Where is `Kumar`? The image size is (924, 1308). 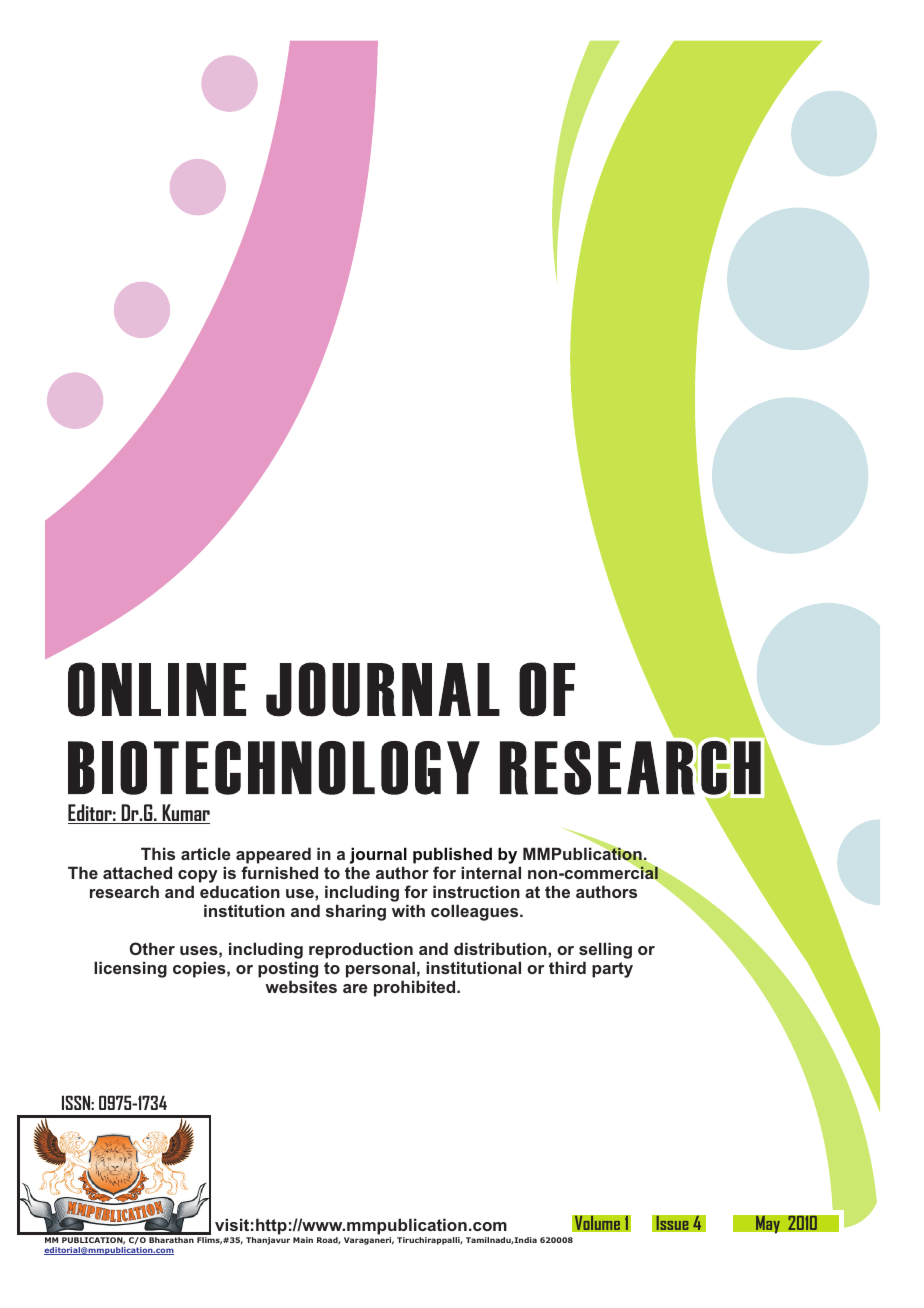
Kumar is located at coordinates (185, 814).
